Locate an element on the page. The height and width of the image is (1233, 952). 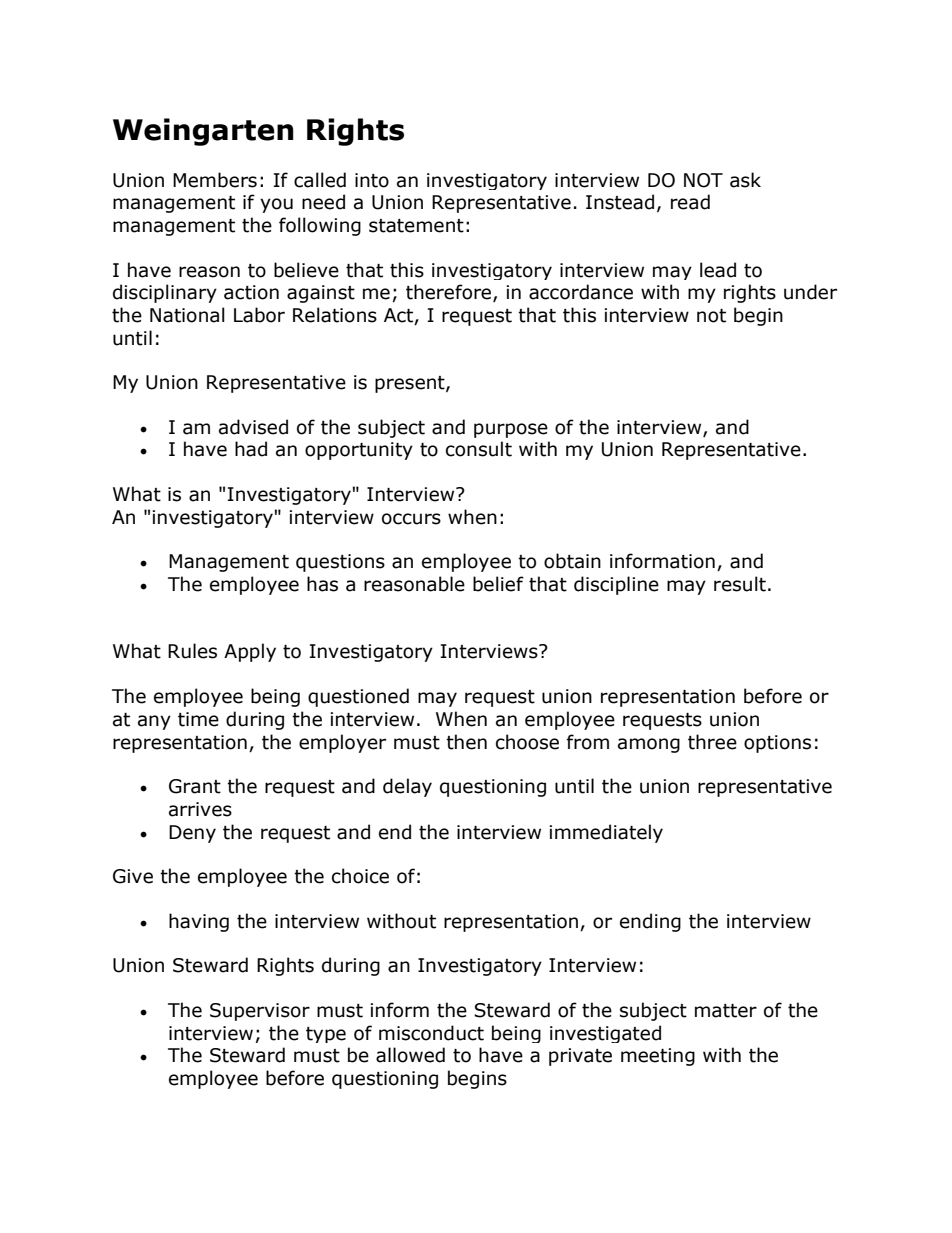
Supervisor is located at coordinates (260, 1012).
